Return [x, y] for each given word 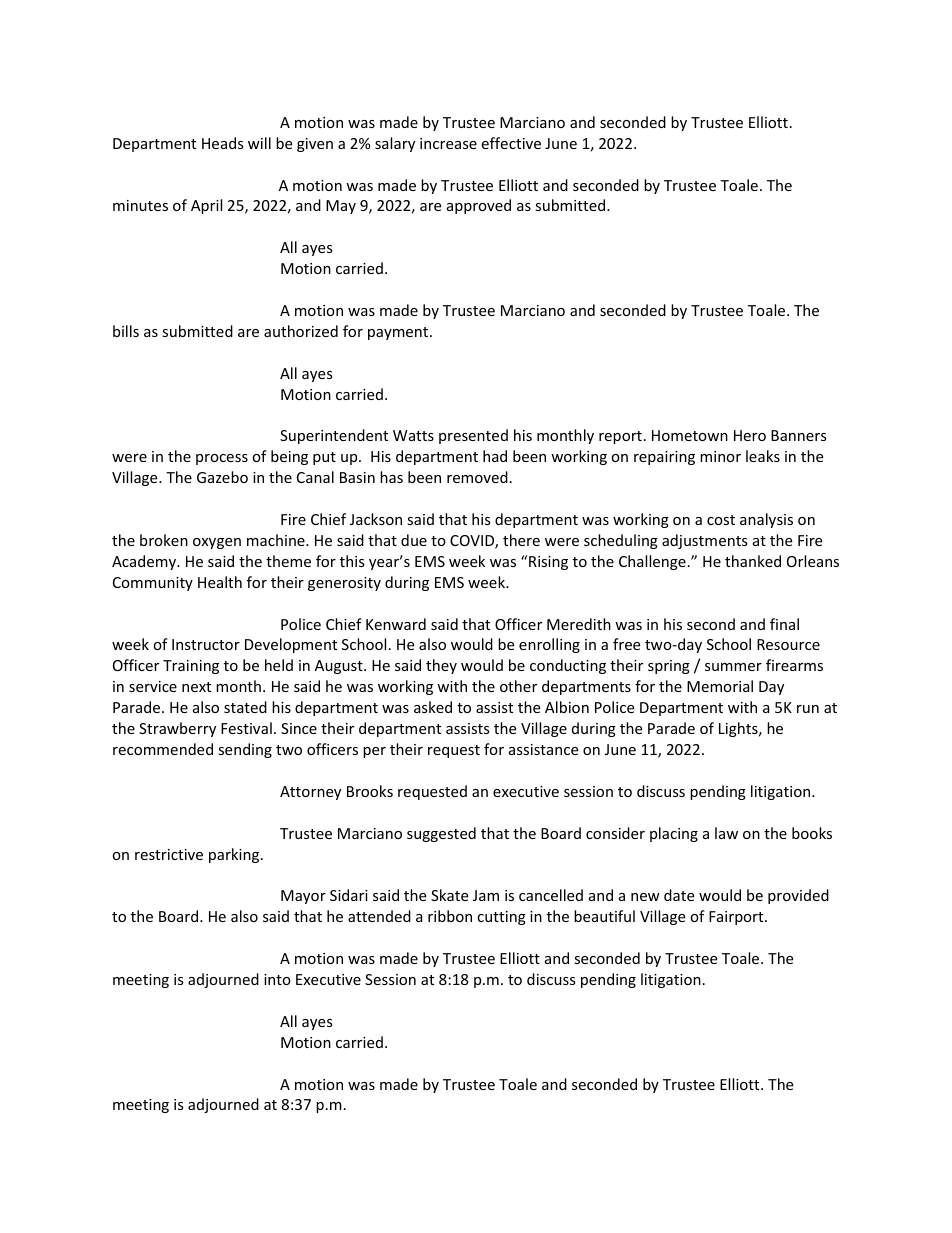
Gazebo [222, 477]
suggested [441, 834]
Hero [750, 435]
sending [245, 750]
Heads [223, 143]
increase [448, 143]
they [441, 666]
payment [399, 333]
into [277, 979]
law [726, 833]
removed [477, 477]
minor [720, 456]
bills [126, 331]
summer [733, 667]
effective [511, 143]
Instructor [206, 644]
